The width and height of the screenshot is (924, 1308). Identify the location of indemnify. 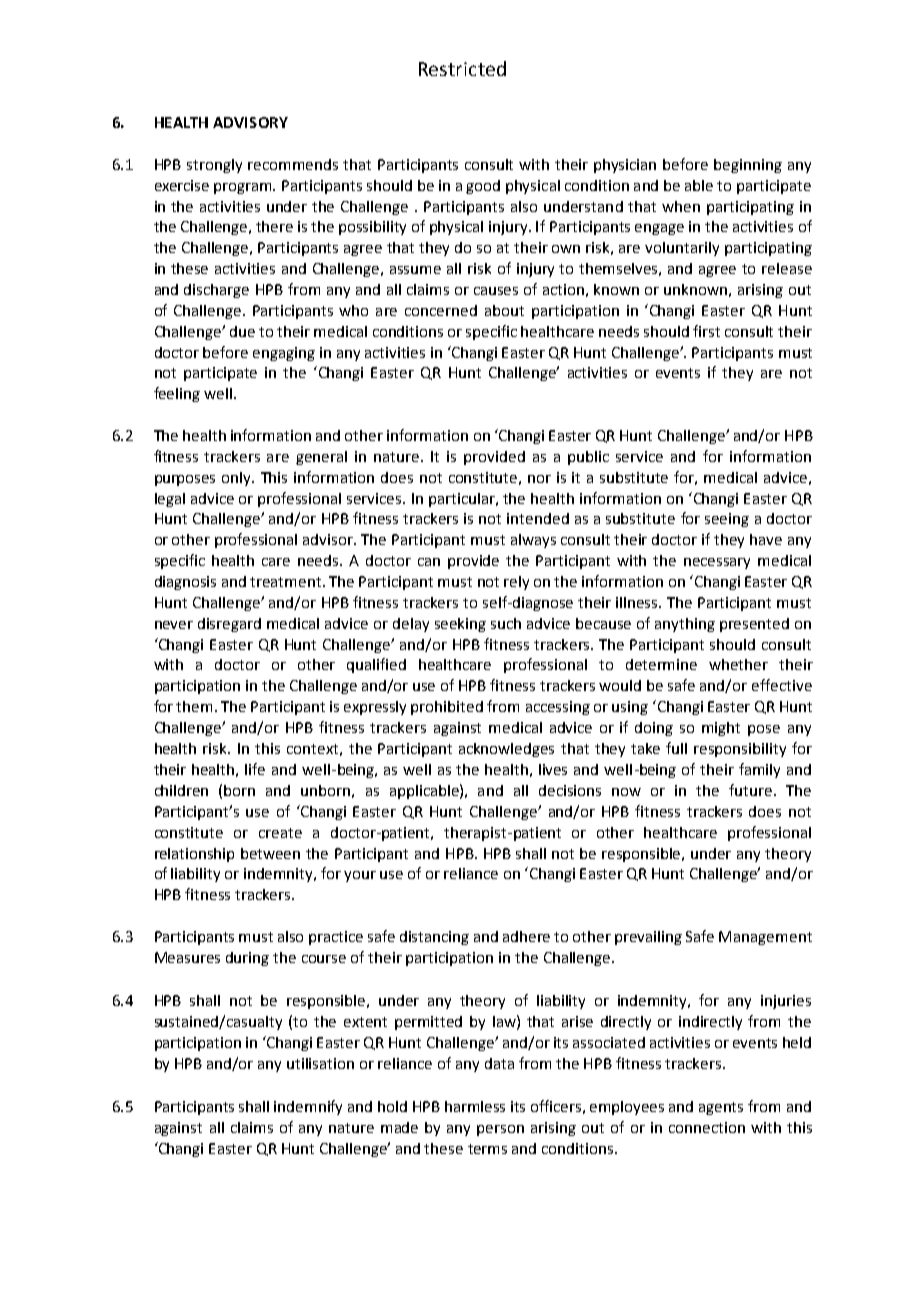
(308, 1107).
